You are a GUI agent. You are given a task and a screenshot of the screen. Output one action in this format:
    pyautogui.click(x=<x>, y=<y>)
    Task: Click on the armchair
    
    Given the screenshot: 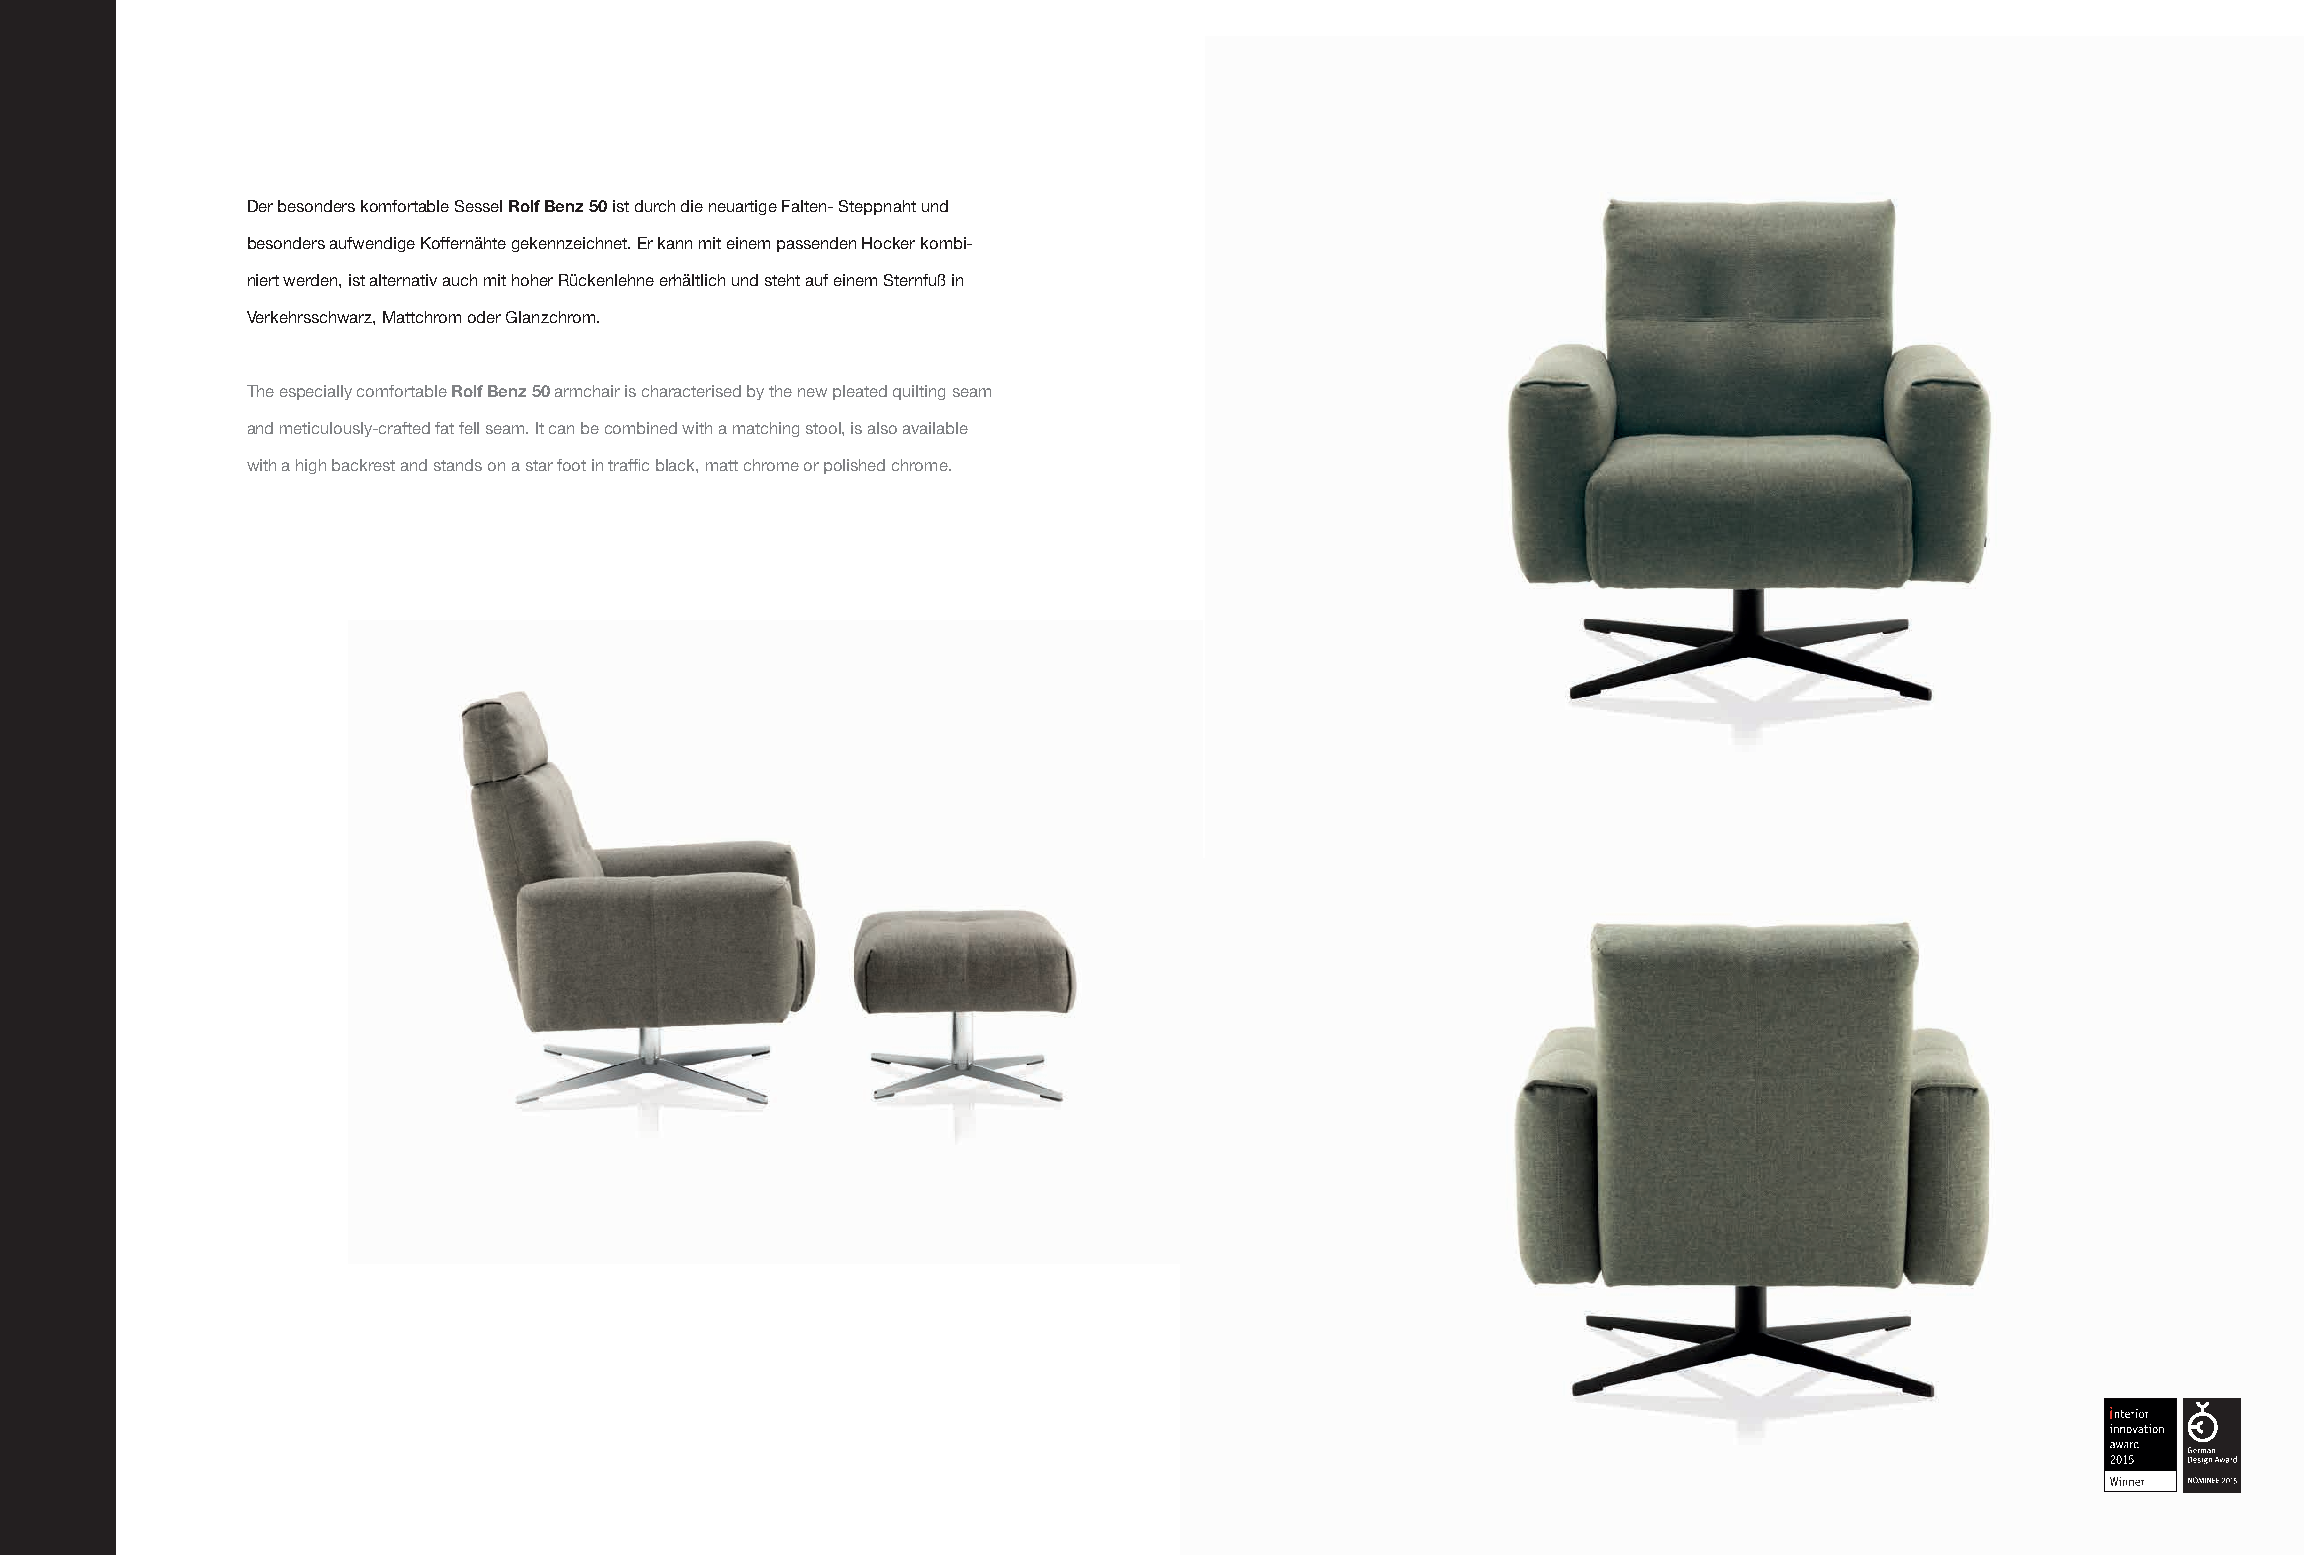 What is the action you would take?
    pyautogui.click(x=587, y=391)
